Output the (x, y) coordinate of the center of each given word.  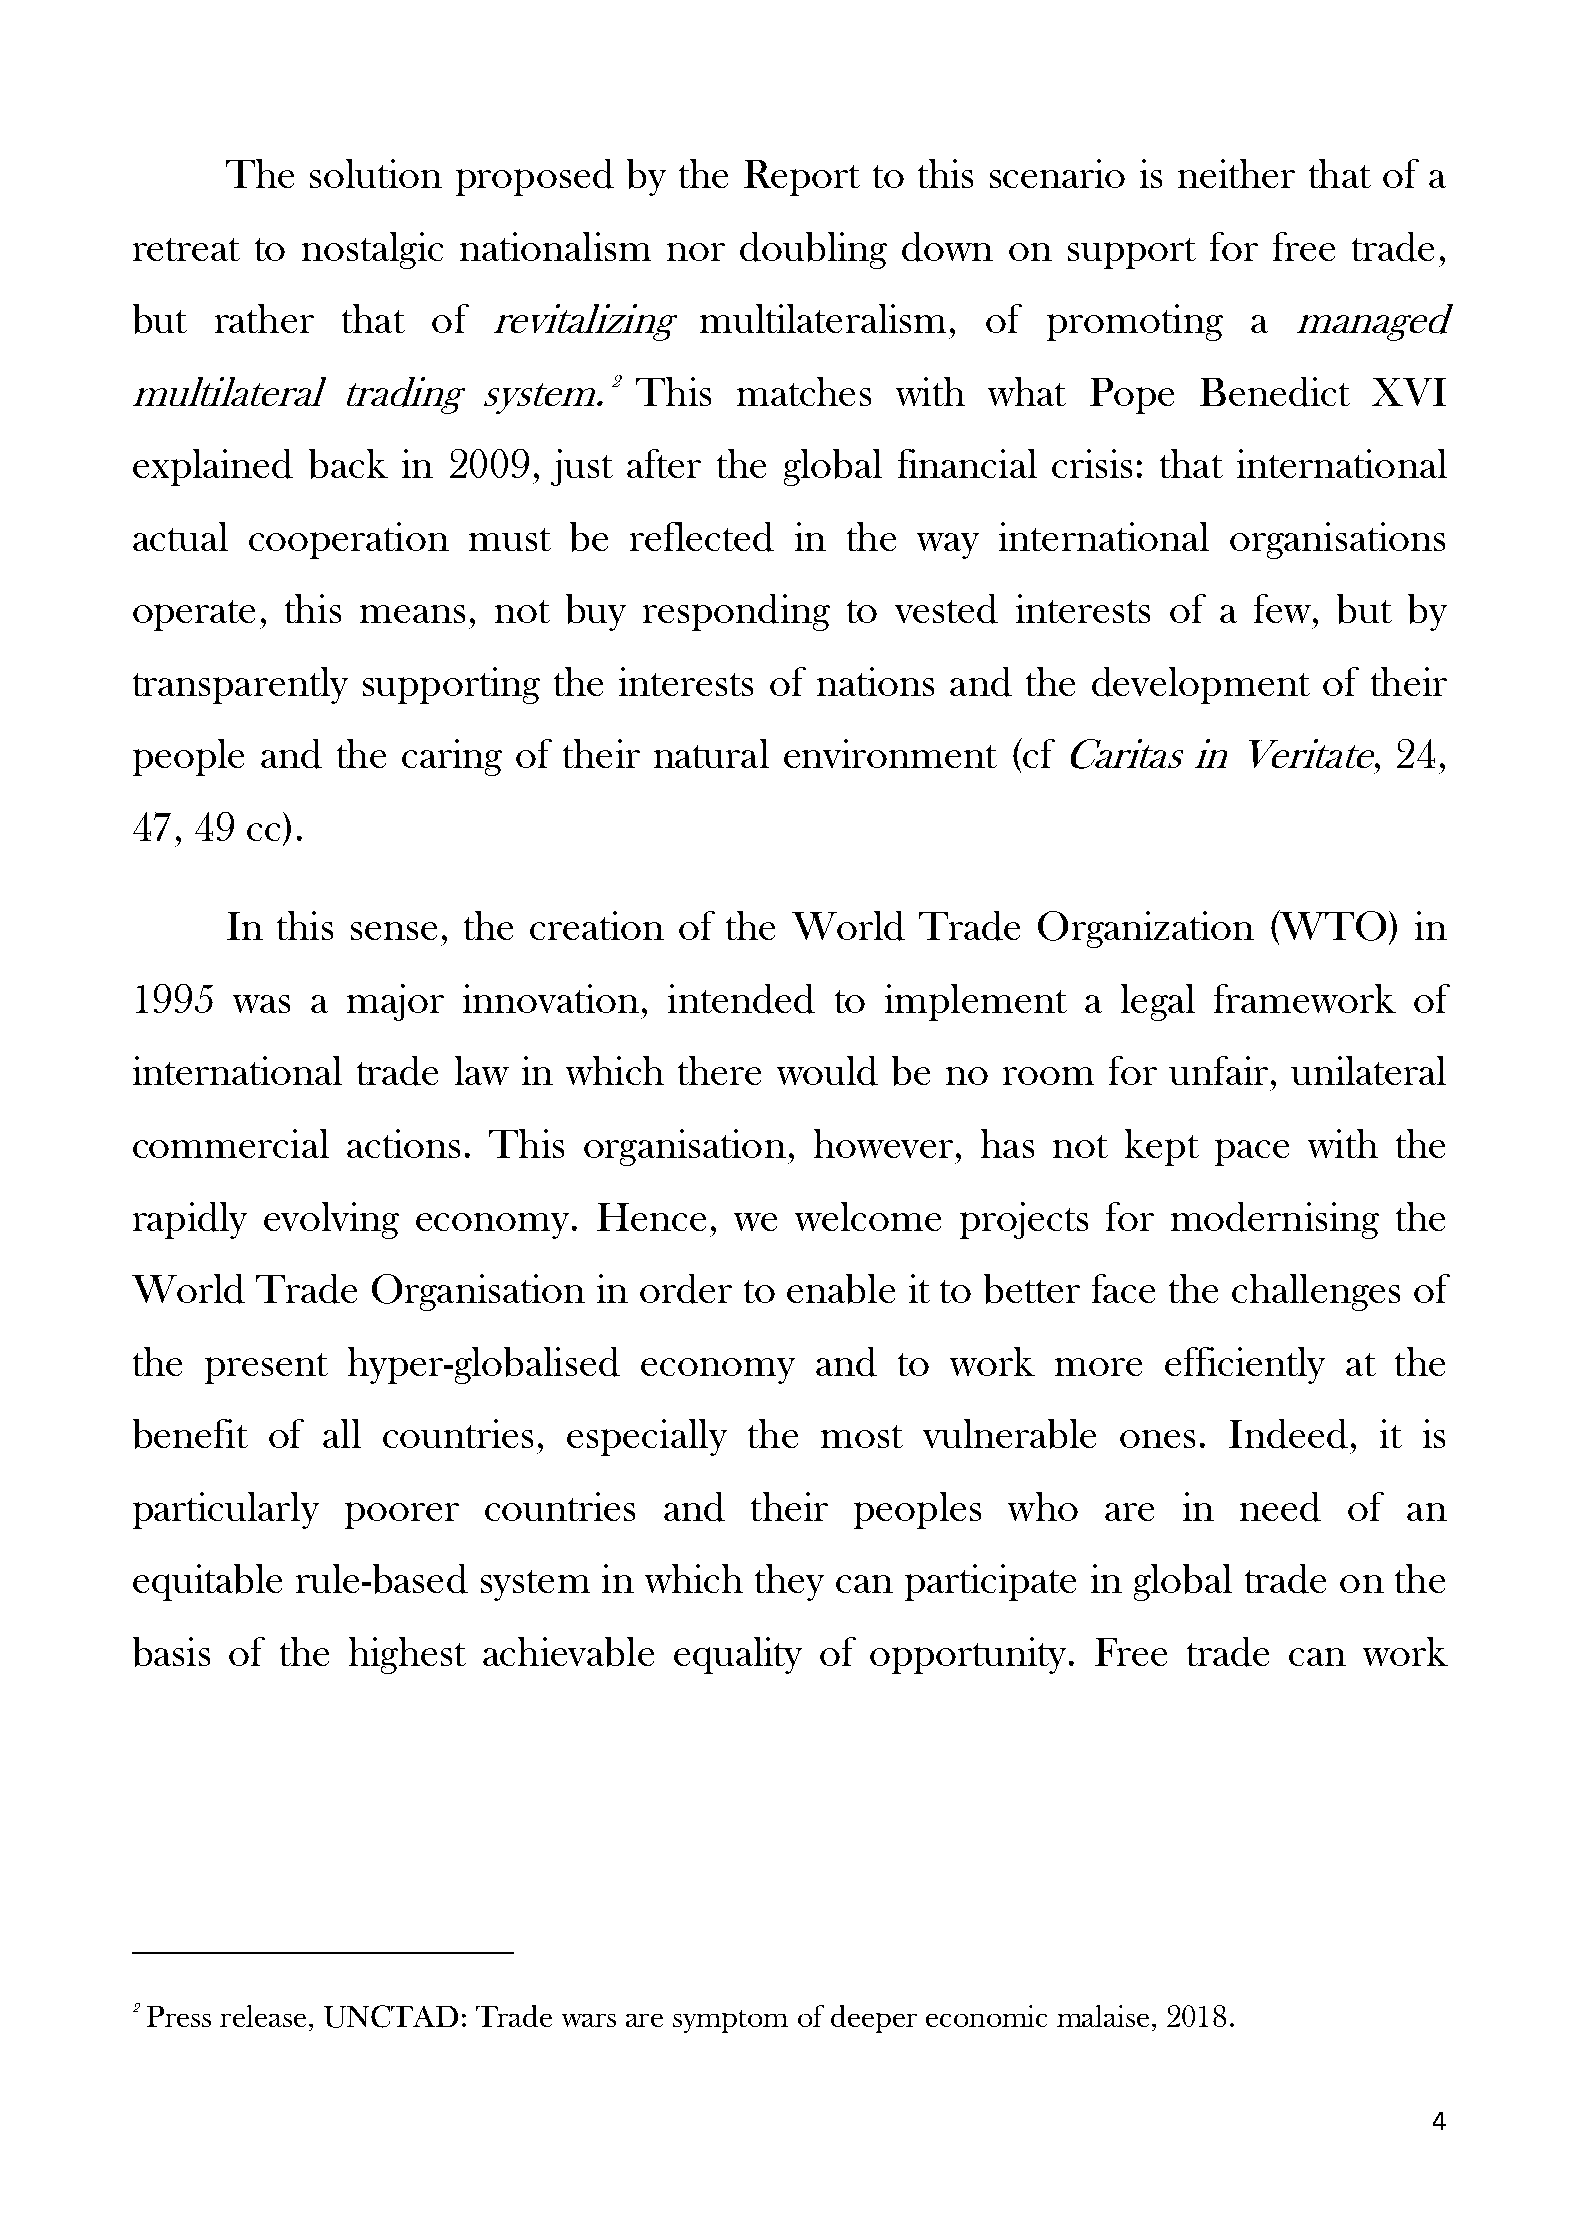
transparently (240, 685)
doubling (813, 250)
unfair (1218, 1070)
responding (736, 612)
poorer (402, 1515)
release (263, 2016)
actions (403, 1143)
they (789, 1582)
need (1280, 1507)
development (1201, 685)
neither (1236, 173)
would (827, 1071)
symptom (730, 2021)
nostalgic (372, 250)
